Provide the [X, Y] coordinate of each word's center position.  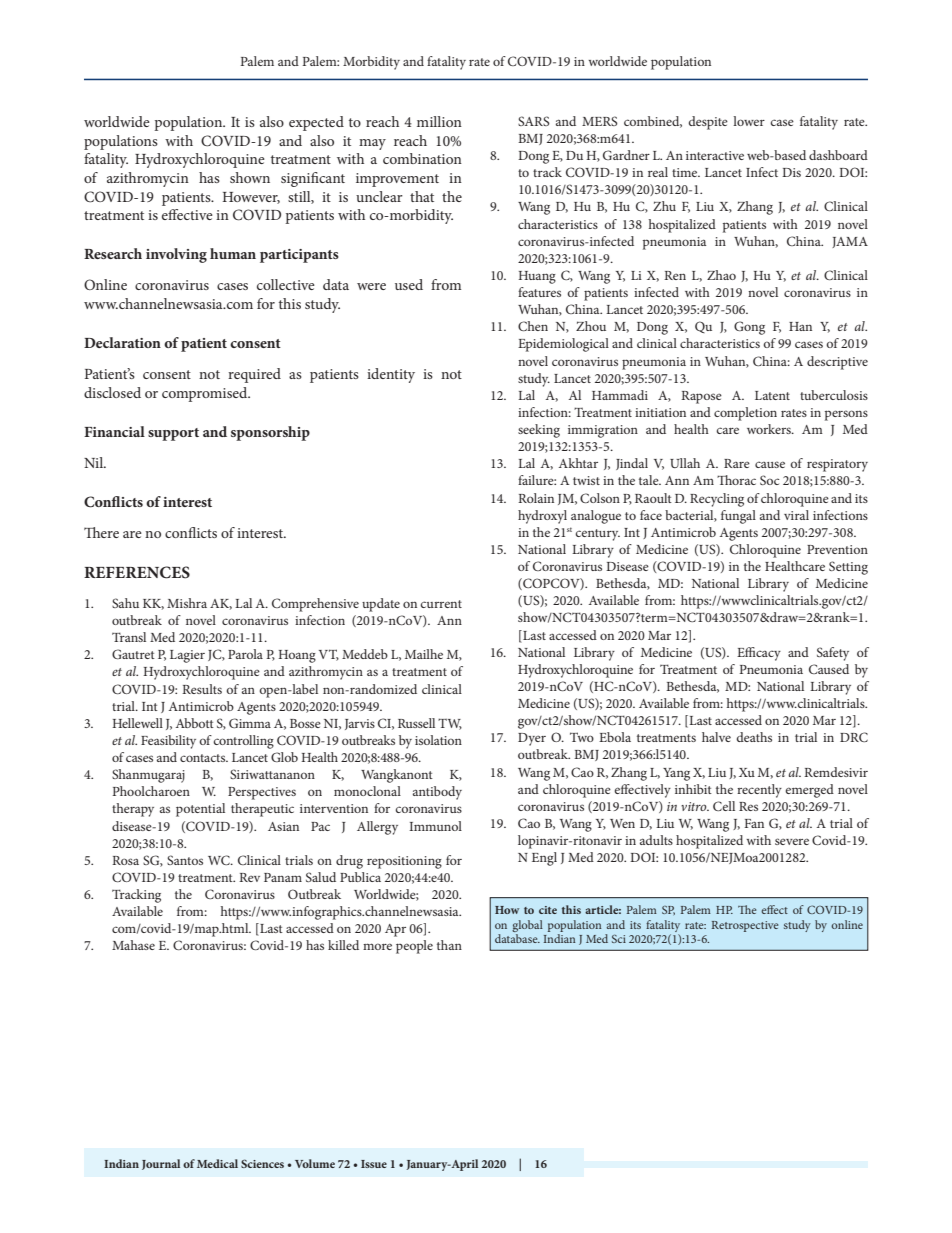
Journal [161, 1164]
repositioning [404, 862]
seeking [539, 431]
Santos [185, 860]
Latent [772, 395]
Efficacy [759, 654]
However [251, 198]
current [441, 604]
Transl [129, 637]
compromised [206, 394]
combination [422, 158]
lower [749, 121]
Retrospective [745, 926]
